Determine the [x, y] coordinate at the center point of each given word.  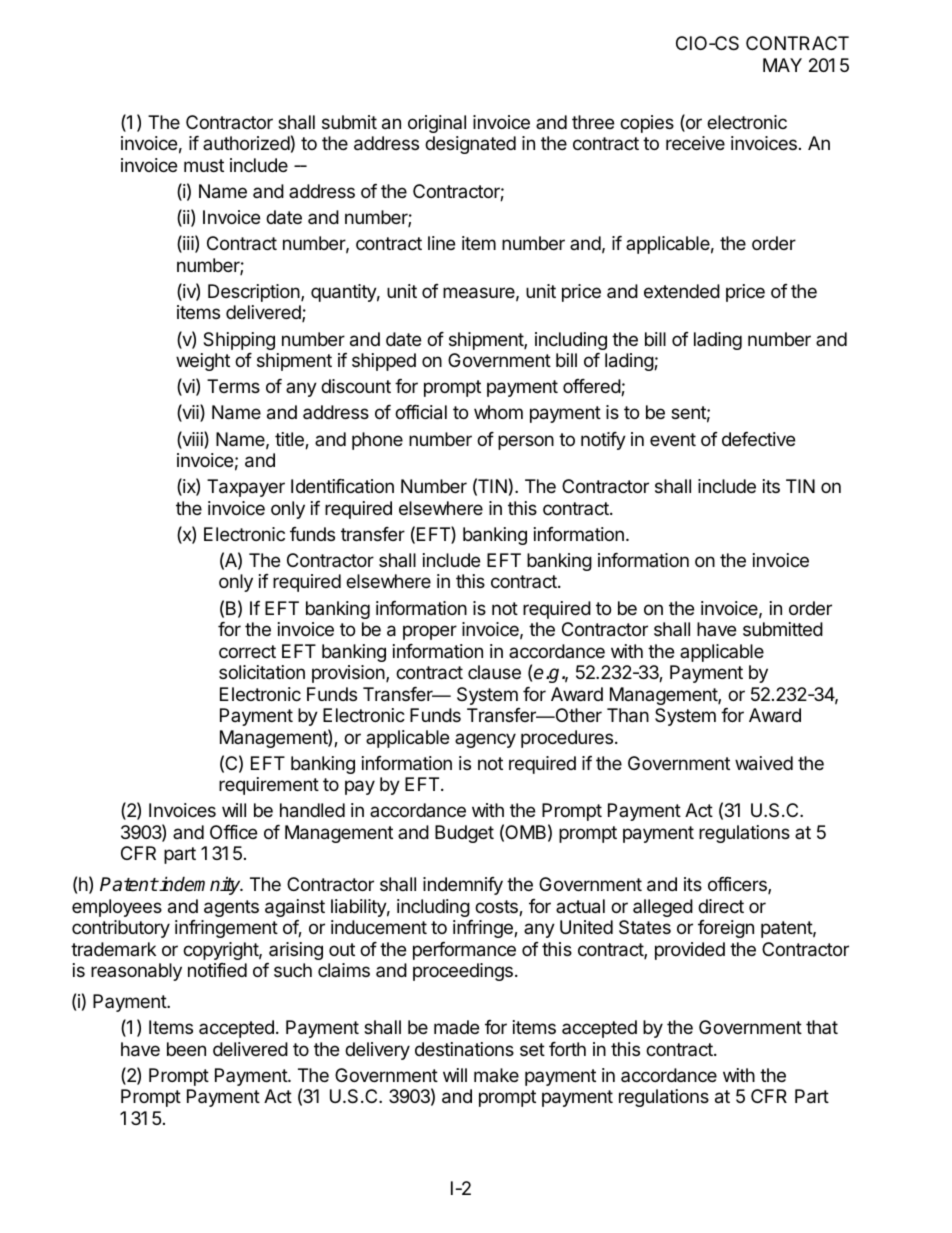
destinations [464, 1049]
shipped [384, 362]
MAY [782, 65]
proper [430, 632]
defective [758, 439]
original [437, 124]
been [186, 1049]
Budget [464, 834]
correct [247, 651]
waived [764, 763]
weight [203, 362]
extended [682, 291]
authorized [246, 143]
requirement [269, 786]
